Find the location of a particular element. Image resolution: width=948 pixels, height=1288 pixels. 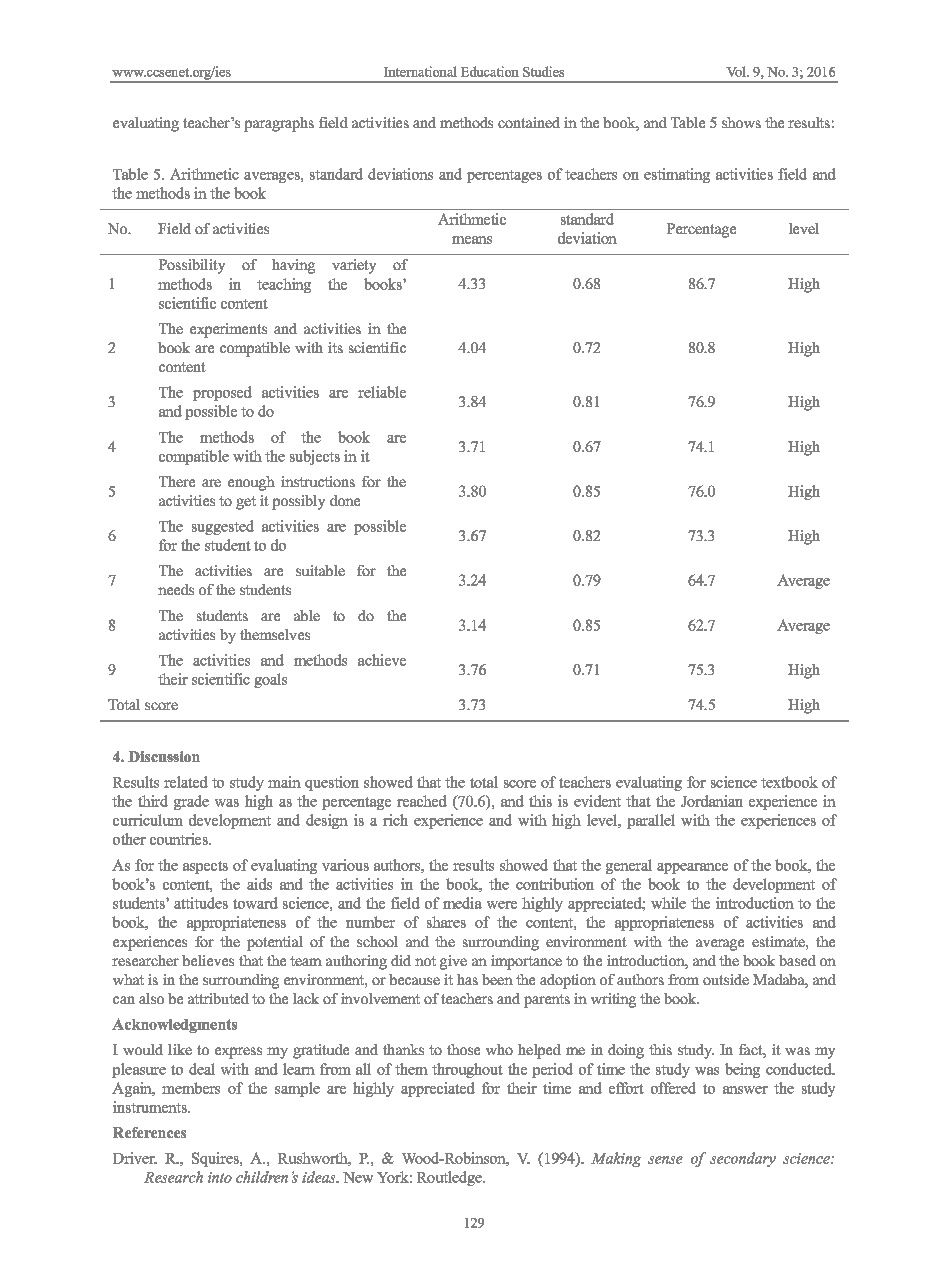

needs is located at coordinates (176, 589).
